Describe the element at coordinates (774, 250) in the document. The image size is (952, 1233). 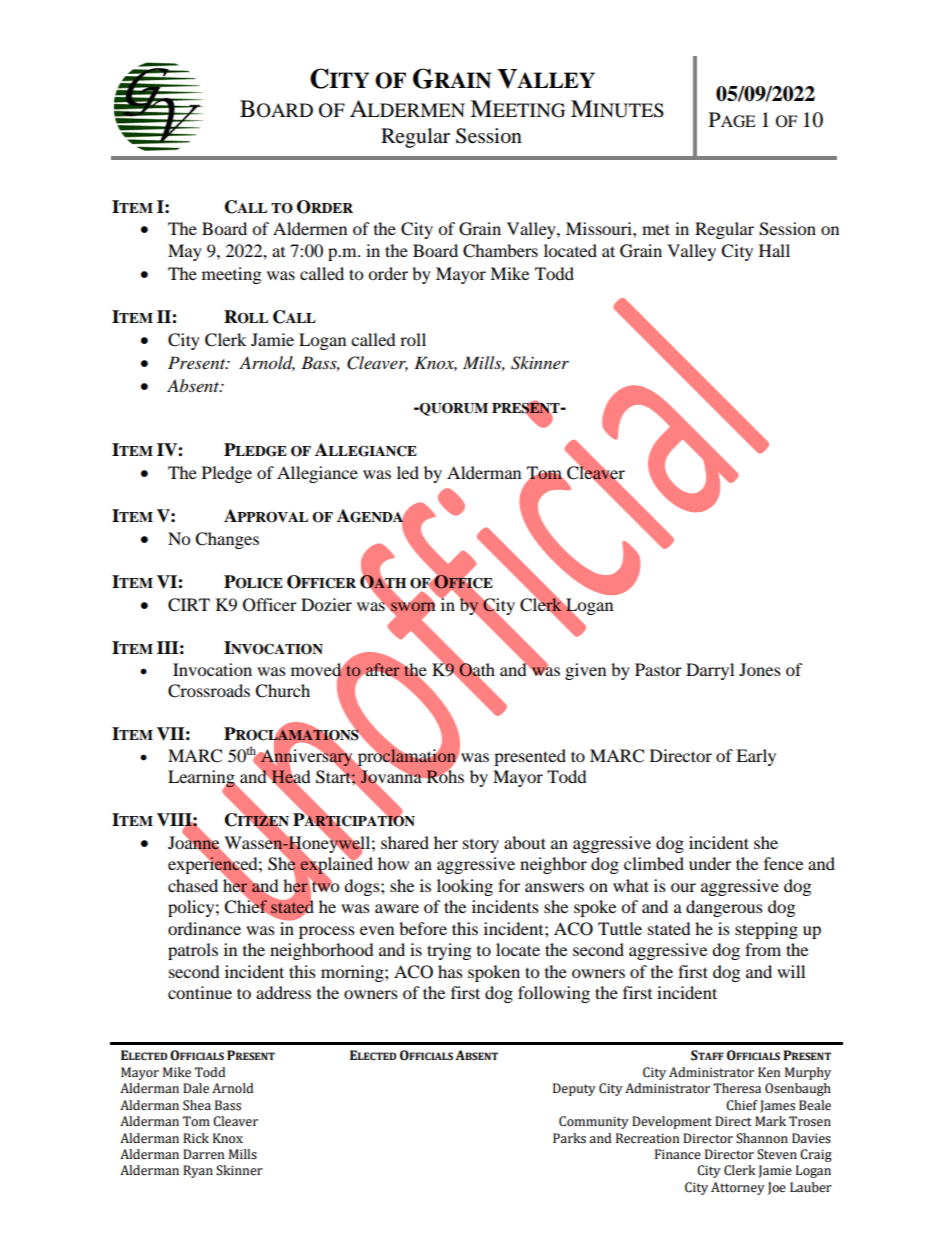
I see `Hall` at that location.
